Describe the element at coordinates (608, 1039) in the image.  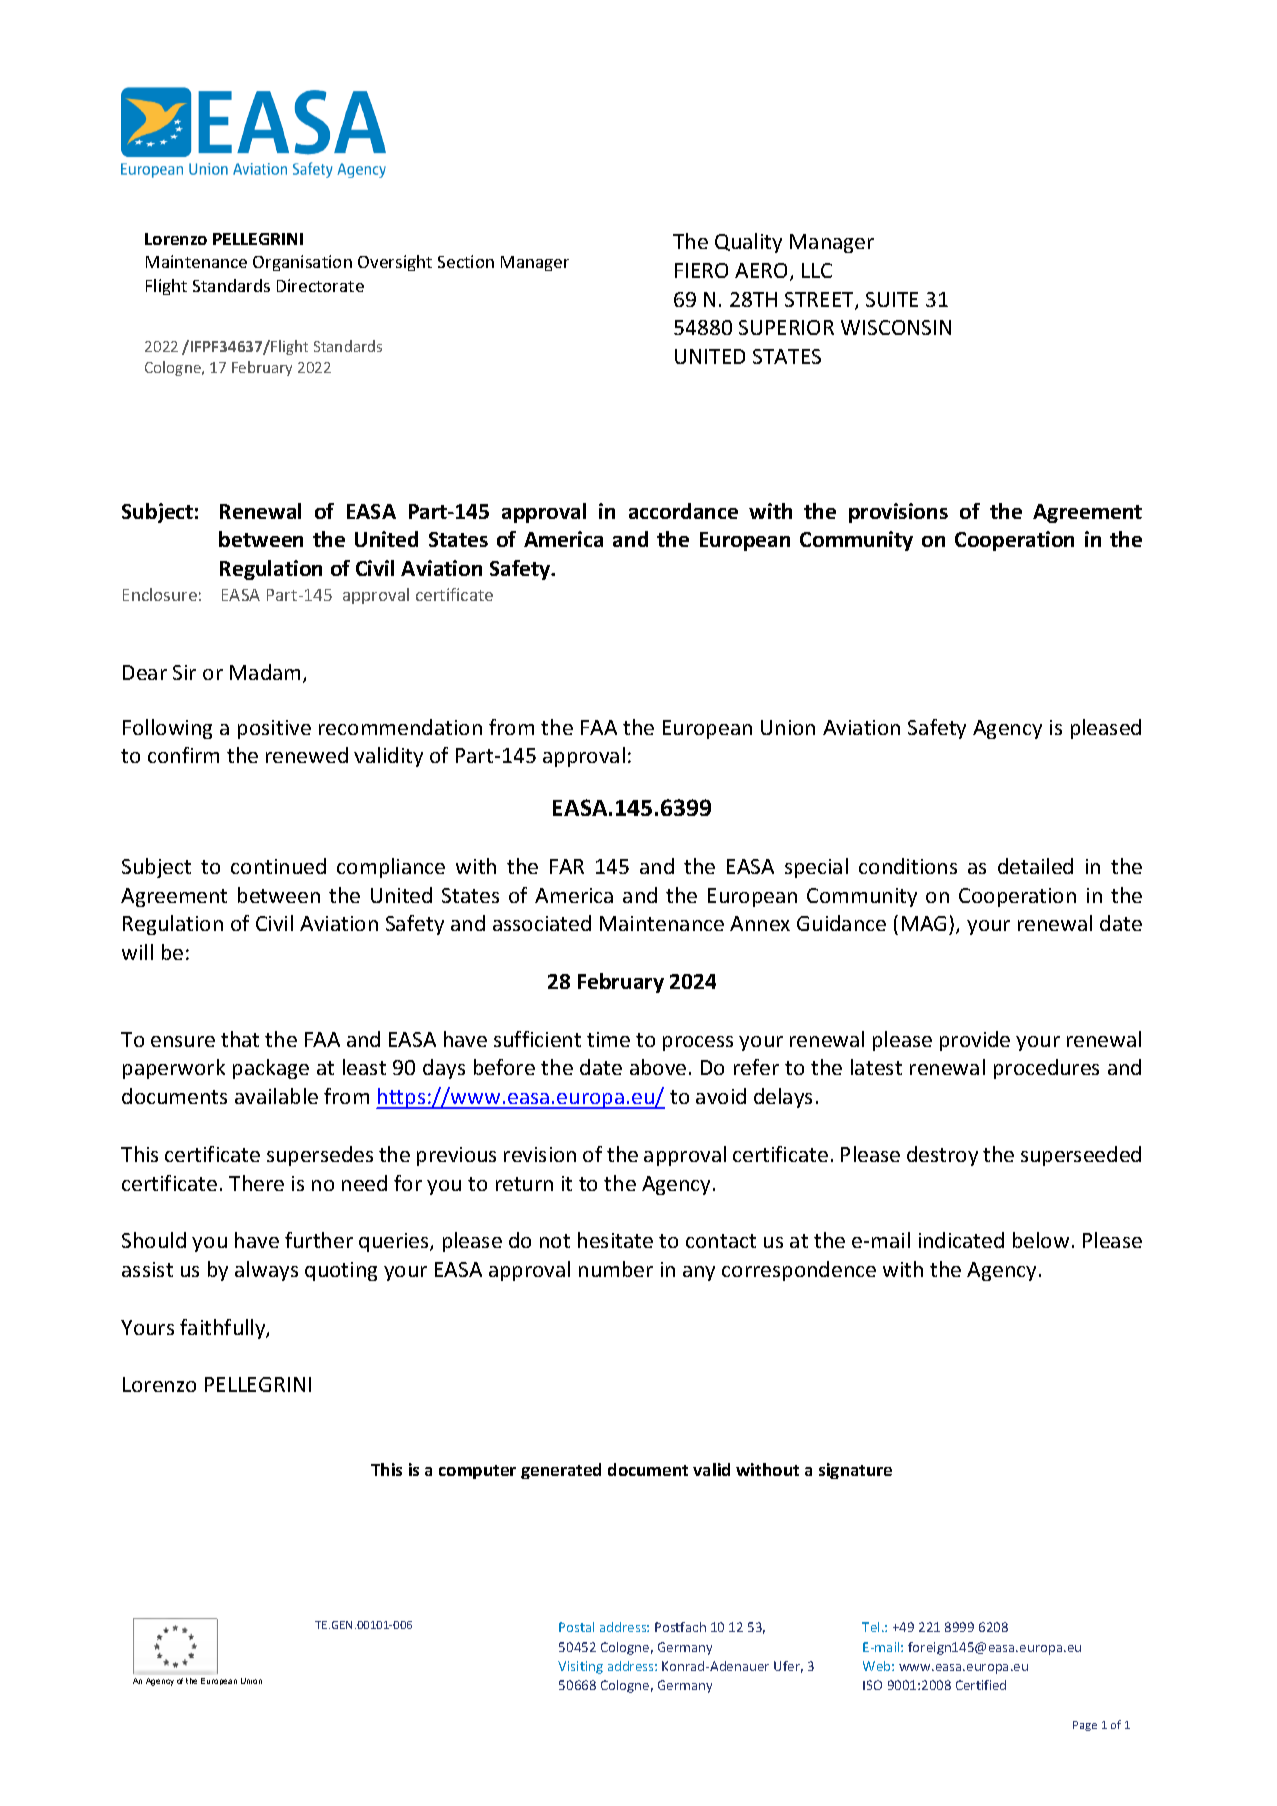
I see `time` at that location.
